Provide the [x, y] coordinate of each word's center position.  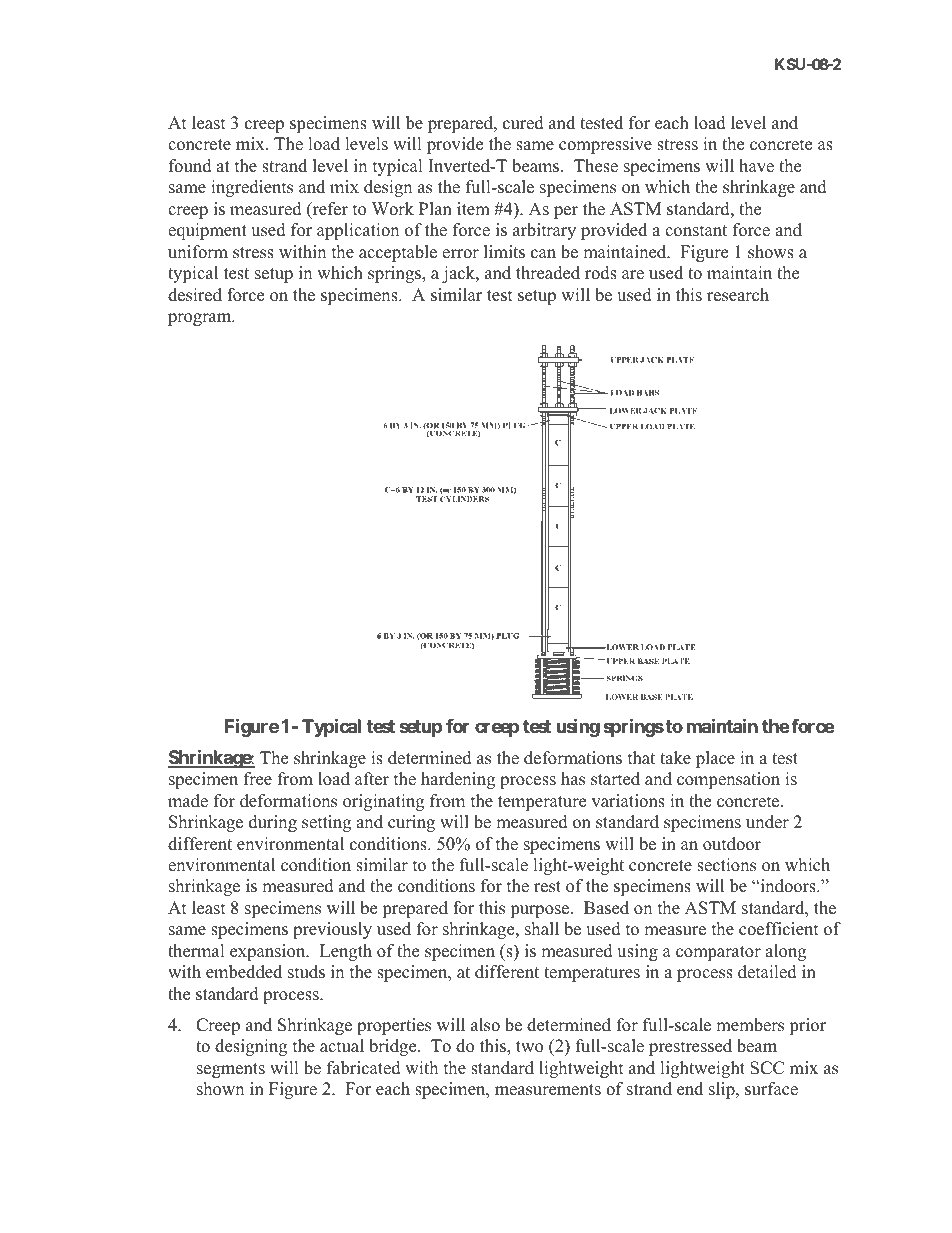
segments [231, 1070]
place [715, 759]
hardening [458, 780]
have [756, 166]
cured [523, 123]
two [529, 1047]
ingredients [252, 188]
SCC [767, 1068]
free [258, 779]
